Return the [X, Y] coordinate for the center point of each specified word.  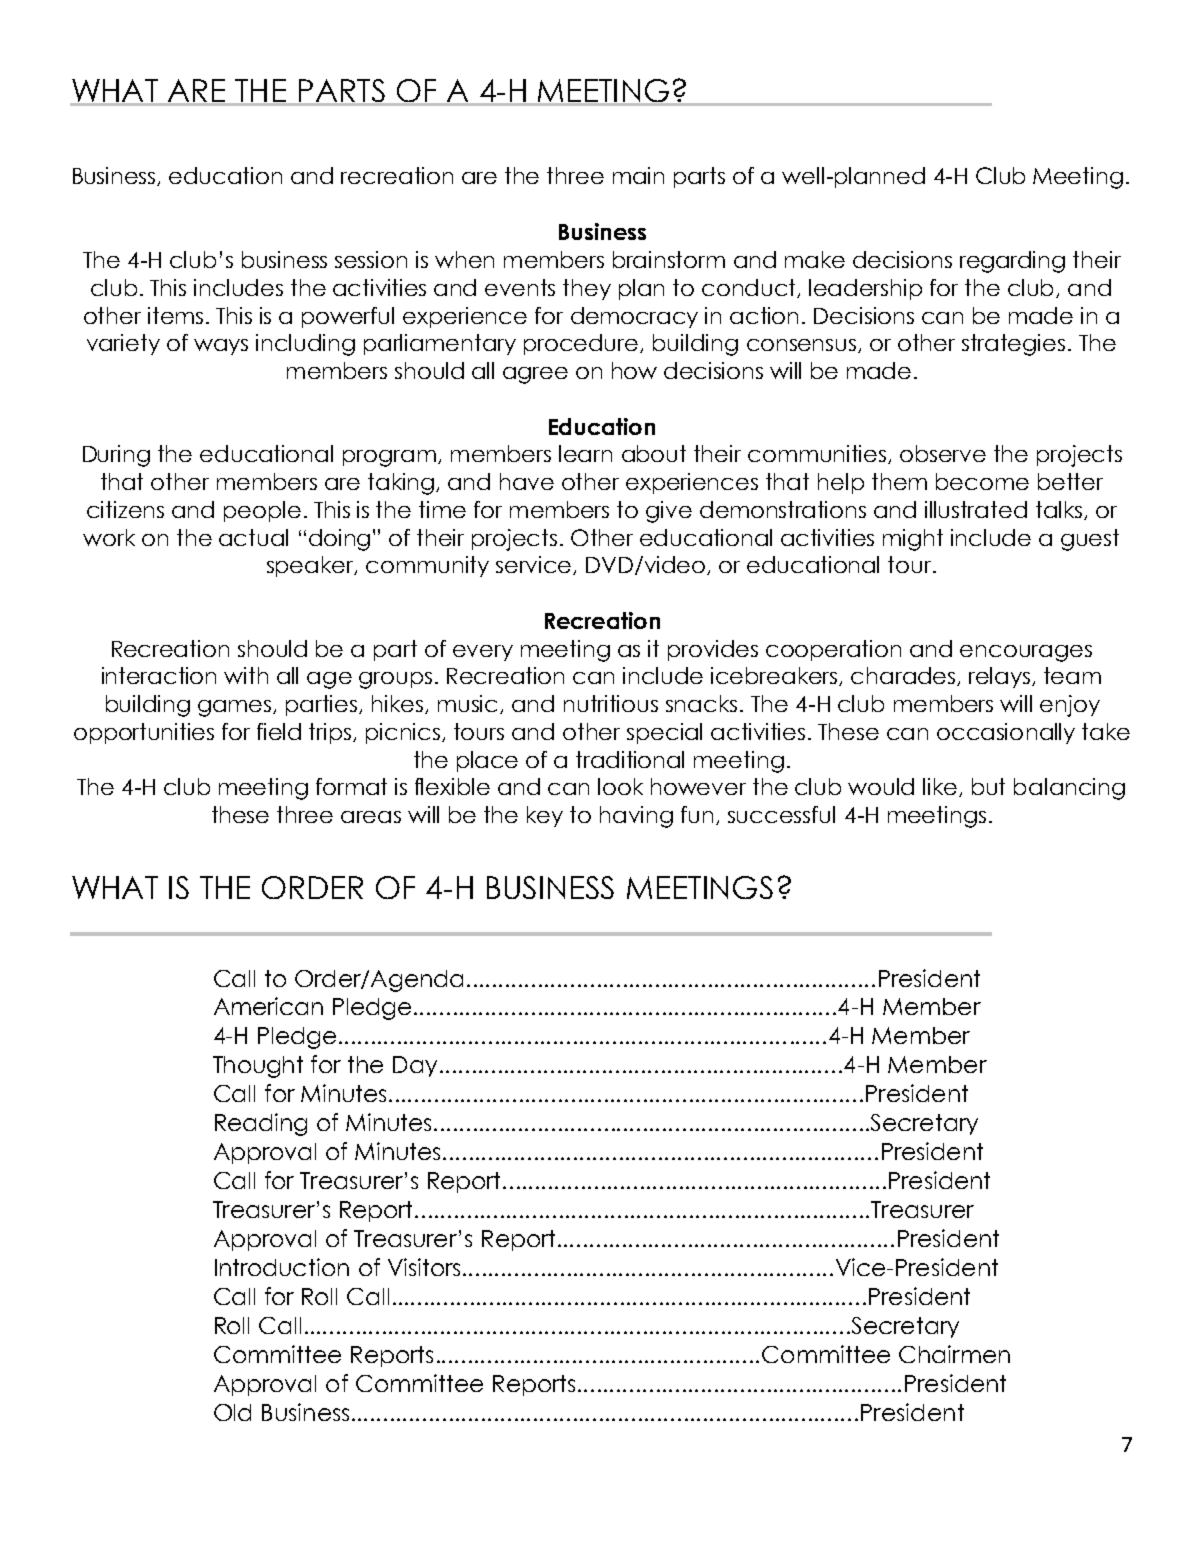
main [638, 175]
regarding [1012, 262]
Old [232, 1412]
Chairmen [954, 1354]
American [268, 1006]
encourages [1026, 653]
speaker [311, 566]
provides [713, 650]
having [636, 817]
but [988, 786]
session [371, 259]
